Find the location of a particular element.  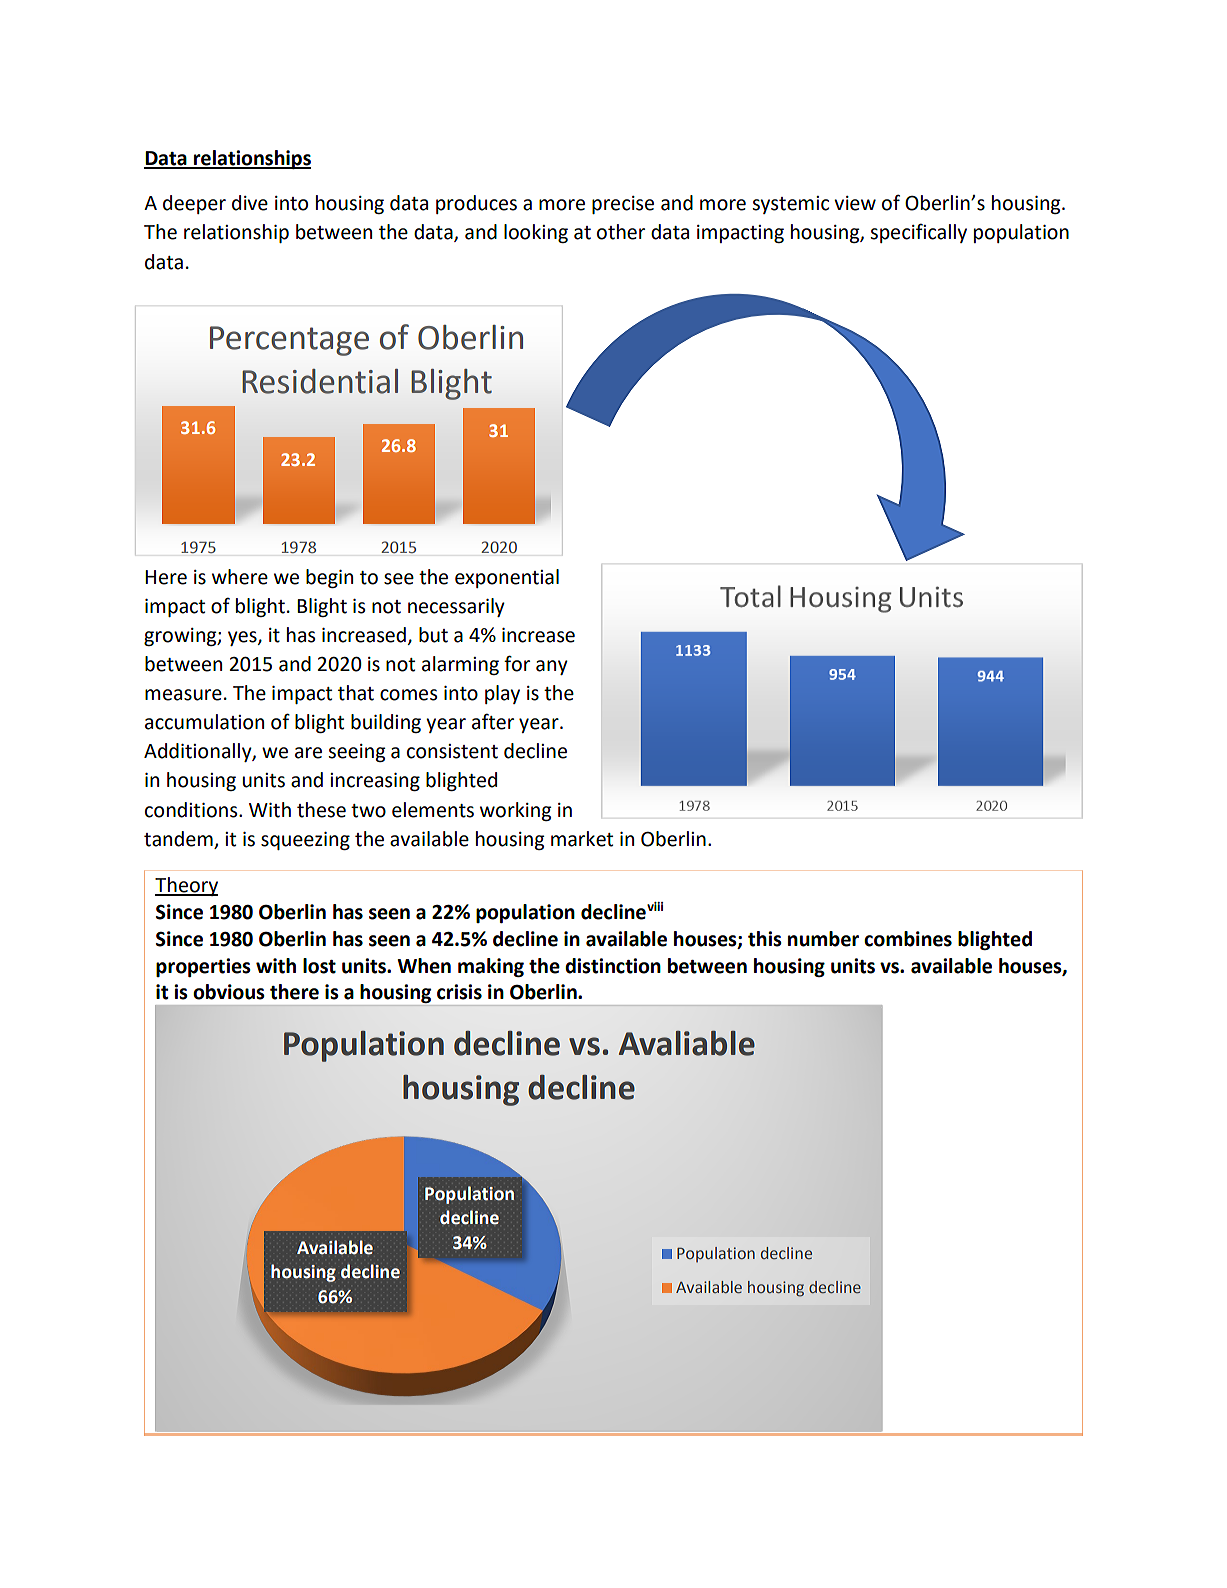

crisis is located at coordinates (459, 992).
